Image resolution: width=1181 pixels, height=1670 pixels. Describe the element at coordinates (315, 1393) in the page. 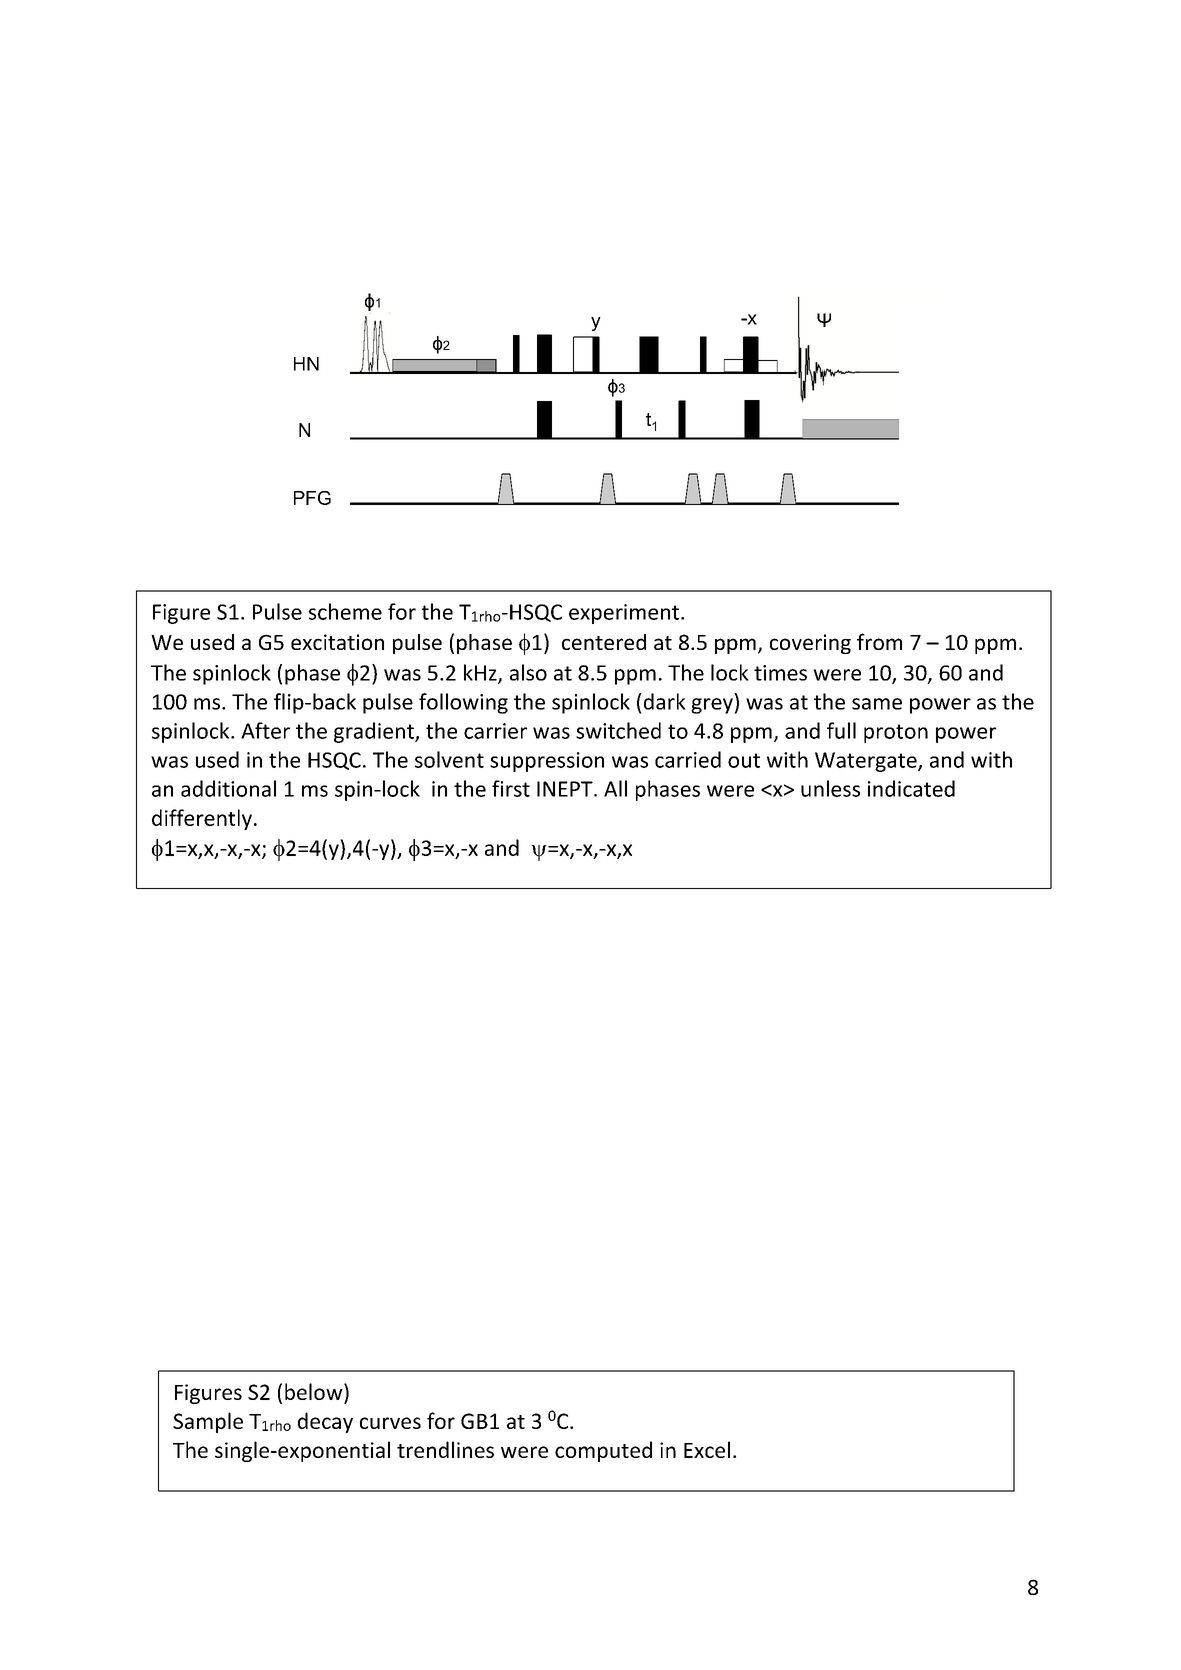

I see `below` at that location.
